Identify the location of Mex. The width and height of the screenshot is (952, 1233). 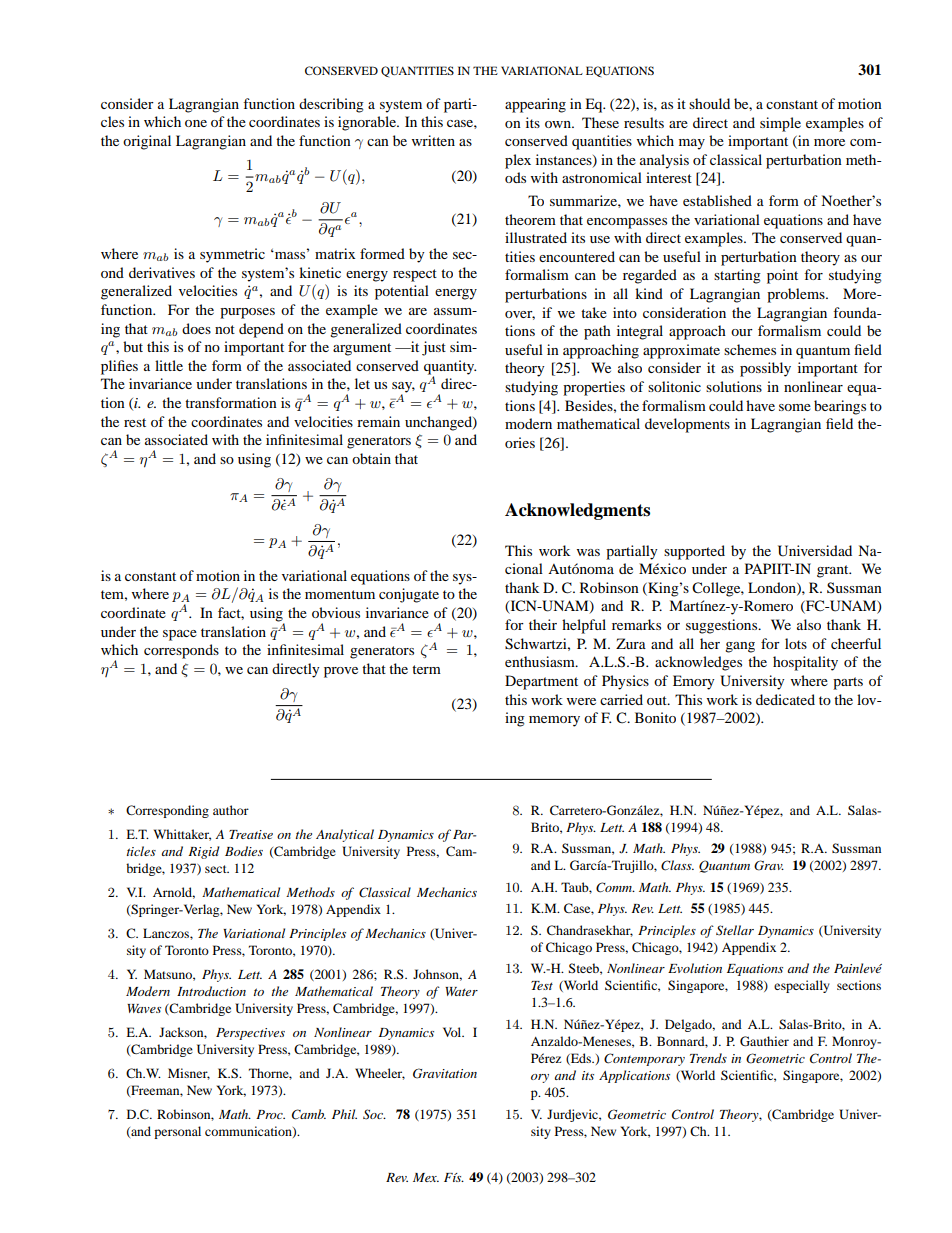
(426, 1177).
